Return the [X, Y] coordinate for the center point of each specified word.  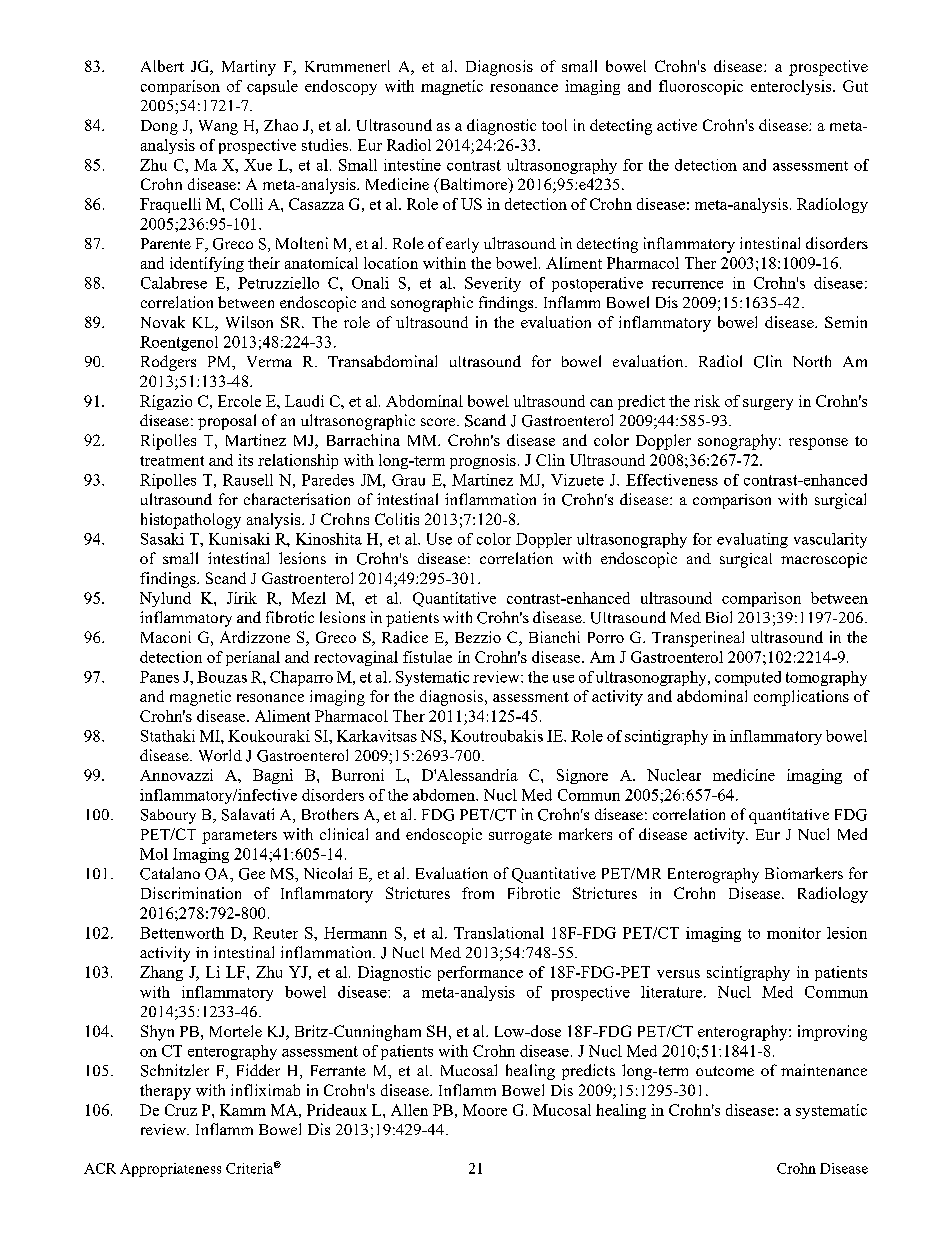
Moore [485, 1110]
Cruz [181, 1110]
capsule [272, 87]
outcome [725, 1071]
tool [554, 125]
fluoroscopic [701, 87]
